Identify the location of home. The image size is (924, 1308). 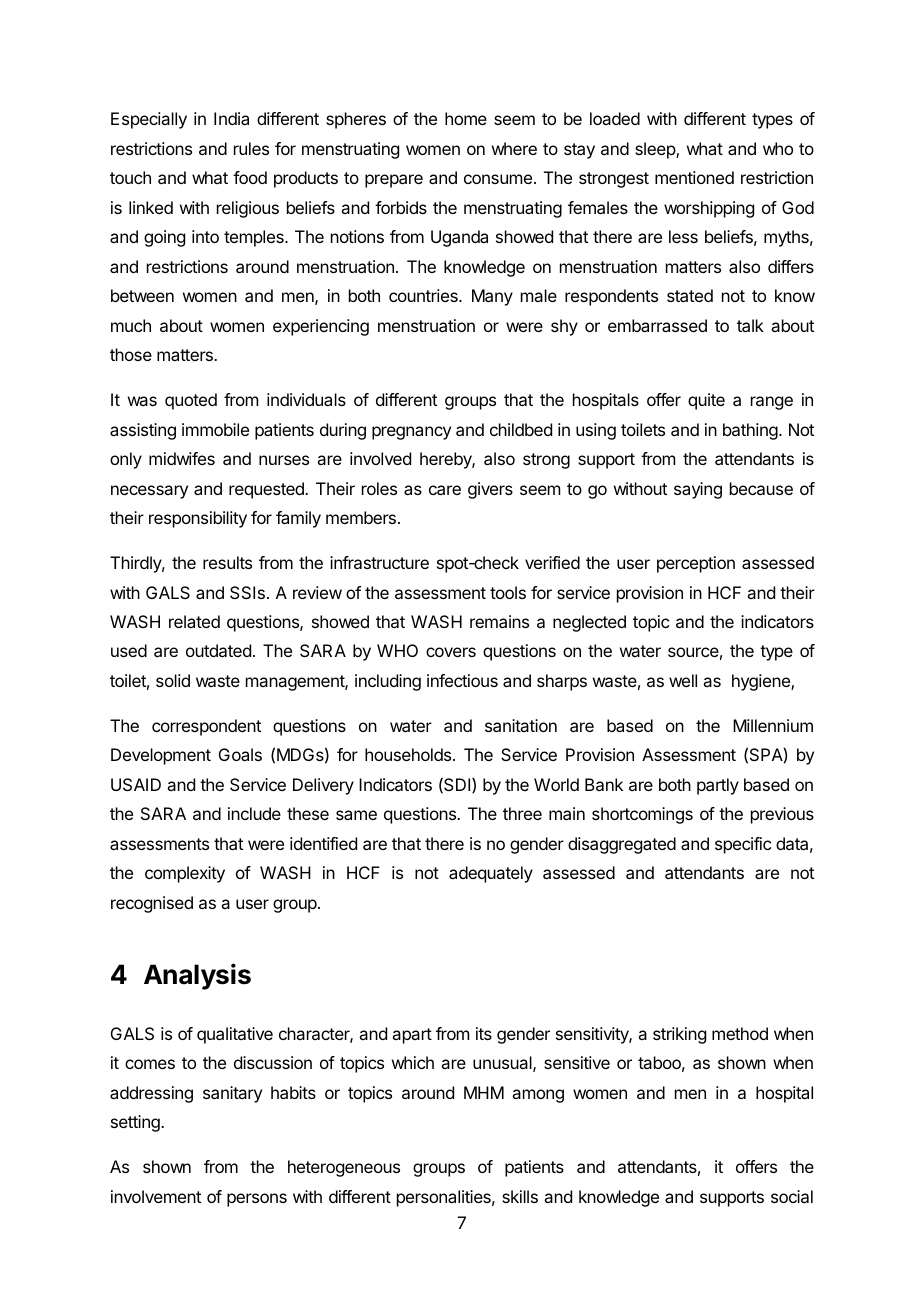
(466, 118).
